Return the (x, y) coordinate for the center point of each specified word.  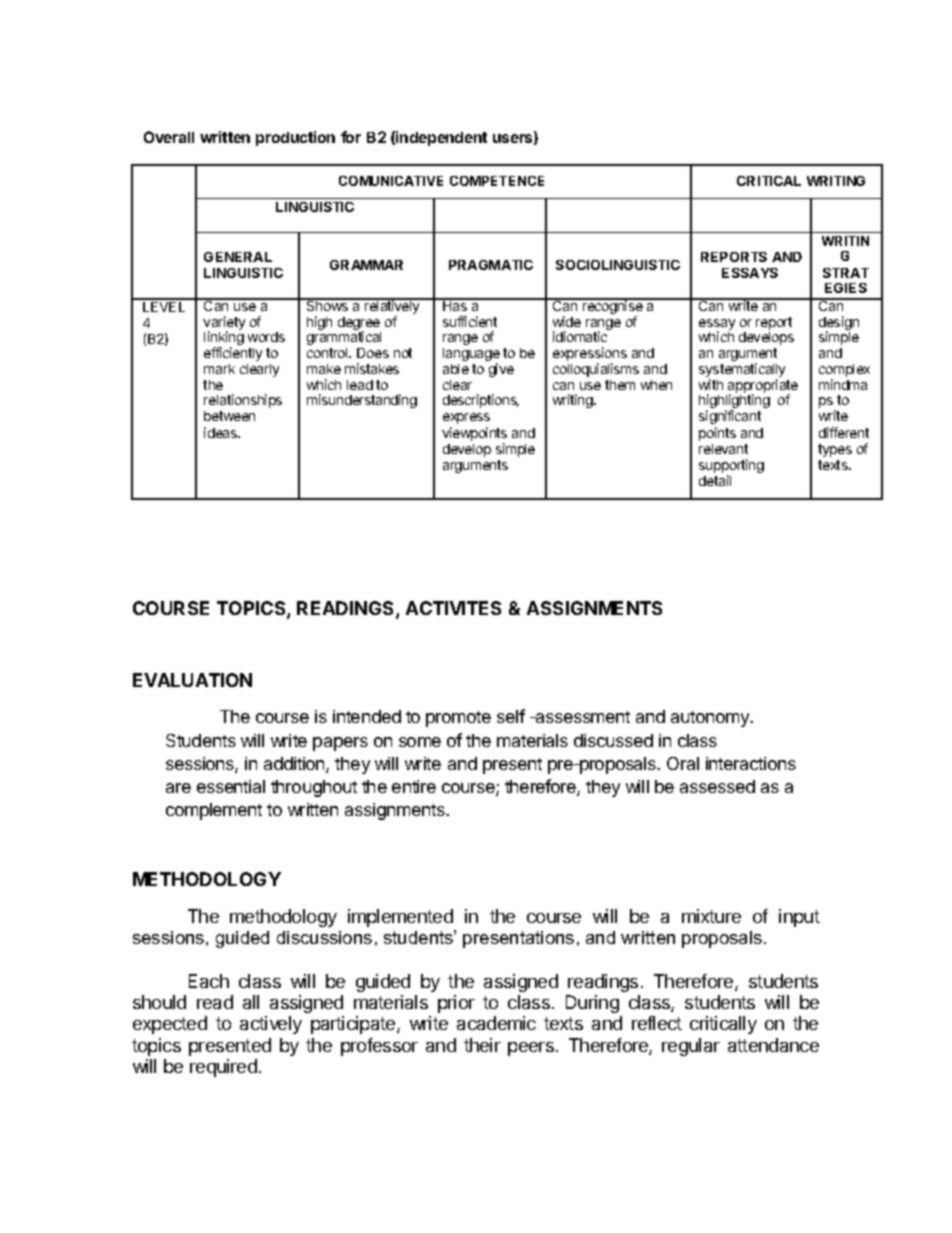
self (511, 716)
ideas (221, 432)
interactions (751, 763)
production (295, 138)
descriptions (481, 401)
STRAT (846, 273)
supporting (731, 467)
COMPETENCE (497, 181)
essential (231, 786)
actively (271, 1025)
